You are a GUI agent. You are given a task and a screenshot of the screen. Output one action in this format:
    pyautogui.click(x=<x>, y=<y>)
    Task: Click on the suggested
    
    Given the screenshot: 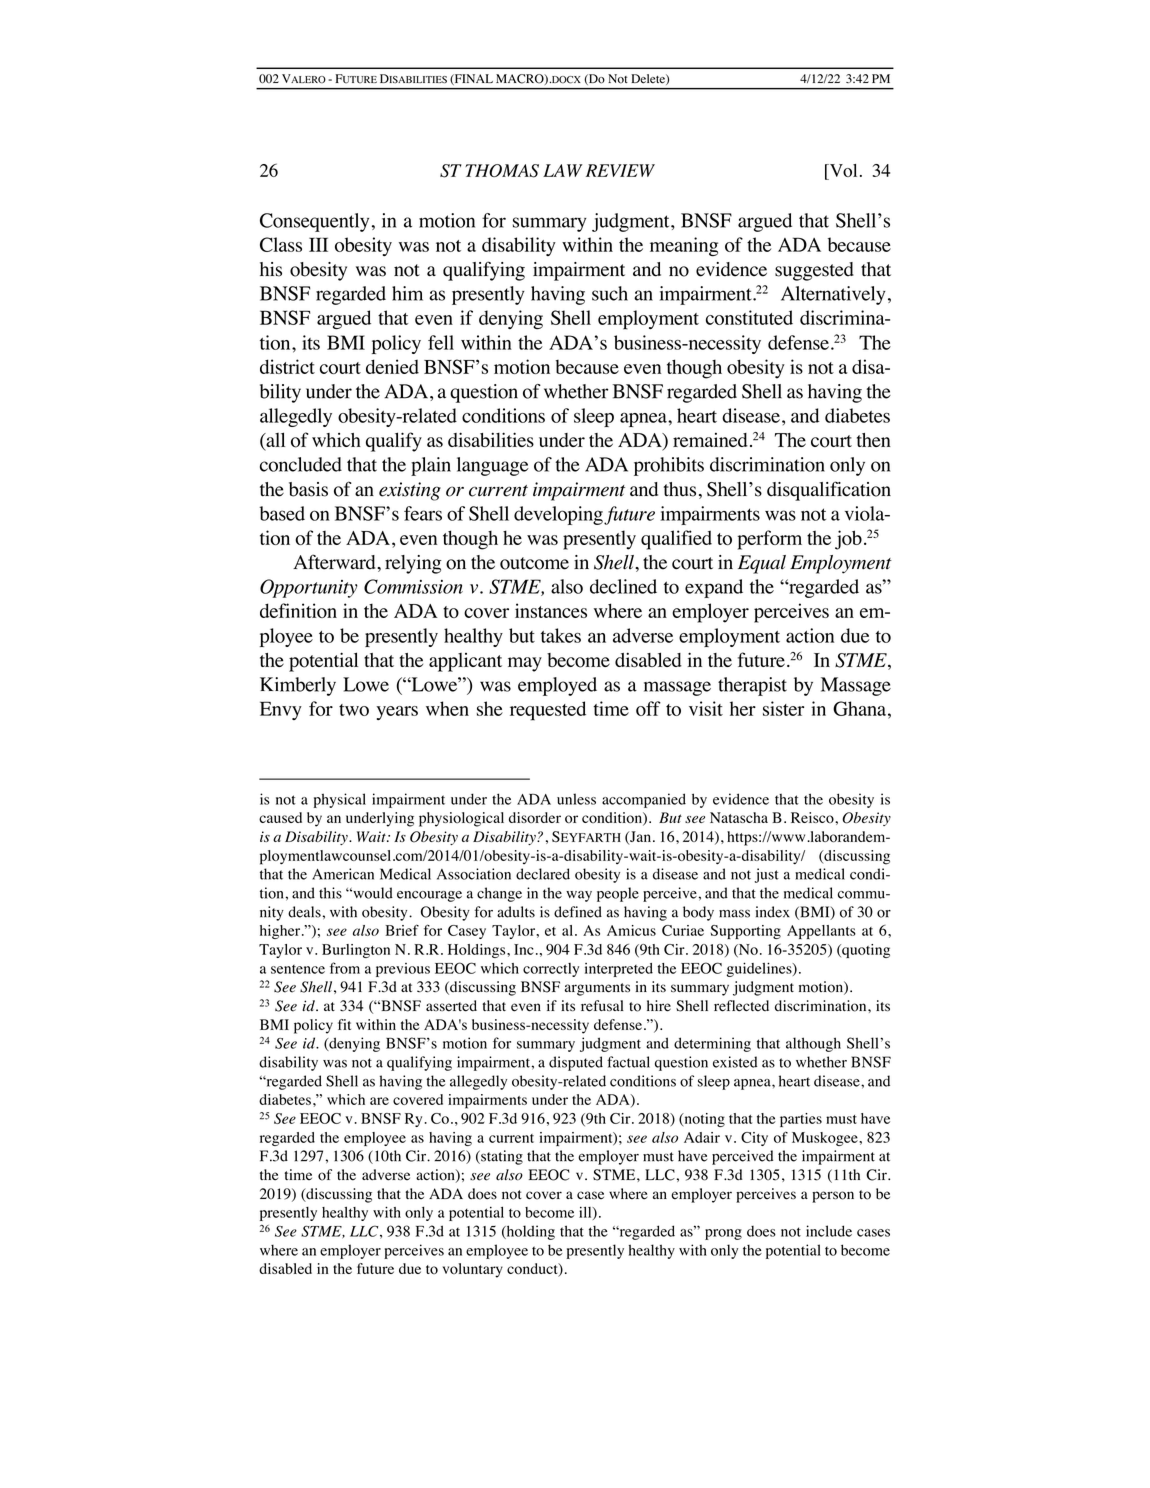 What is the action you would take?
    pyautogui.click(x=814, y=271)
